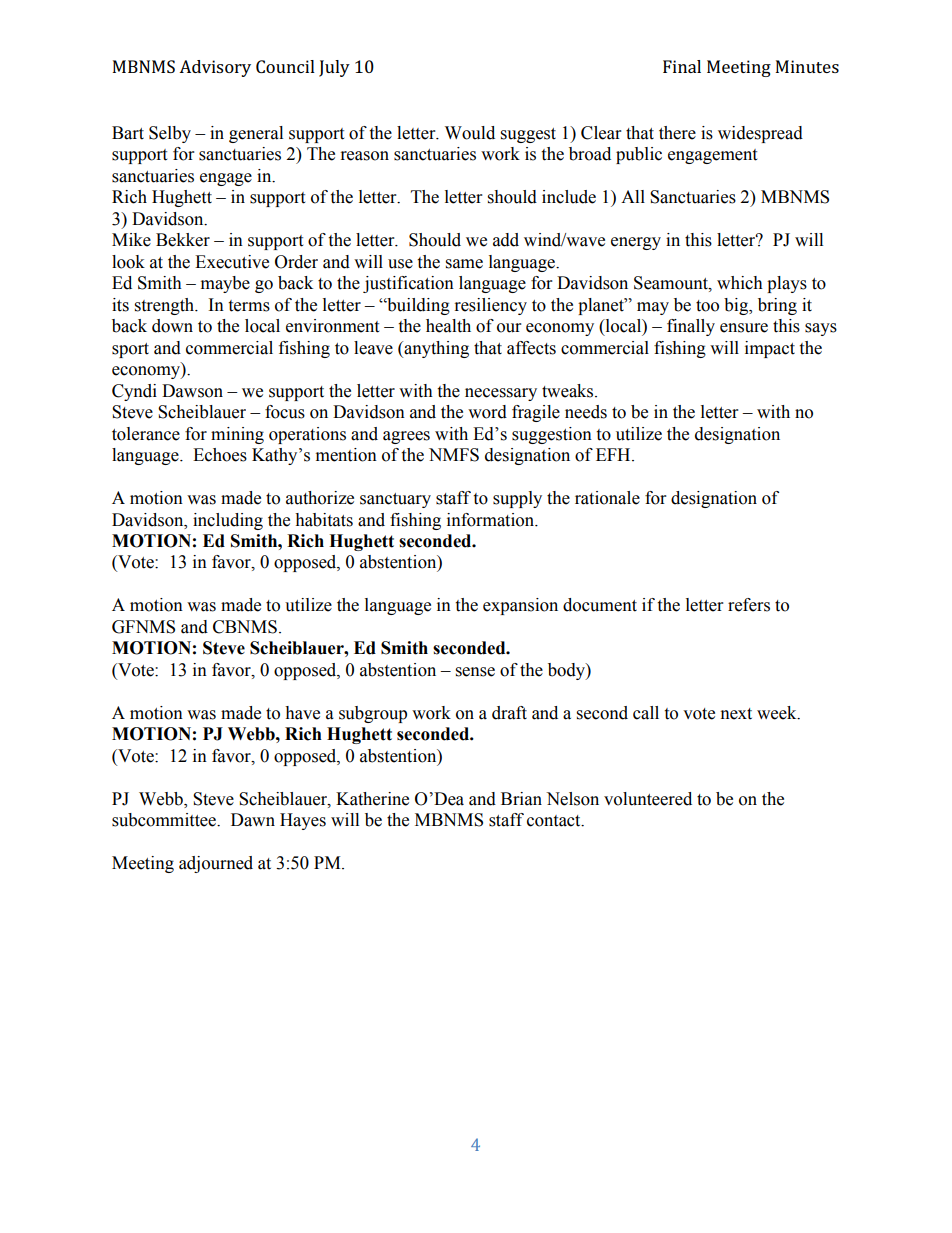 The height and width of the document is (1233, 952). What do you see at coordinates (521, 799) in the document?
I see `Brian` at bounding box center [521, 799].
